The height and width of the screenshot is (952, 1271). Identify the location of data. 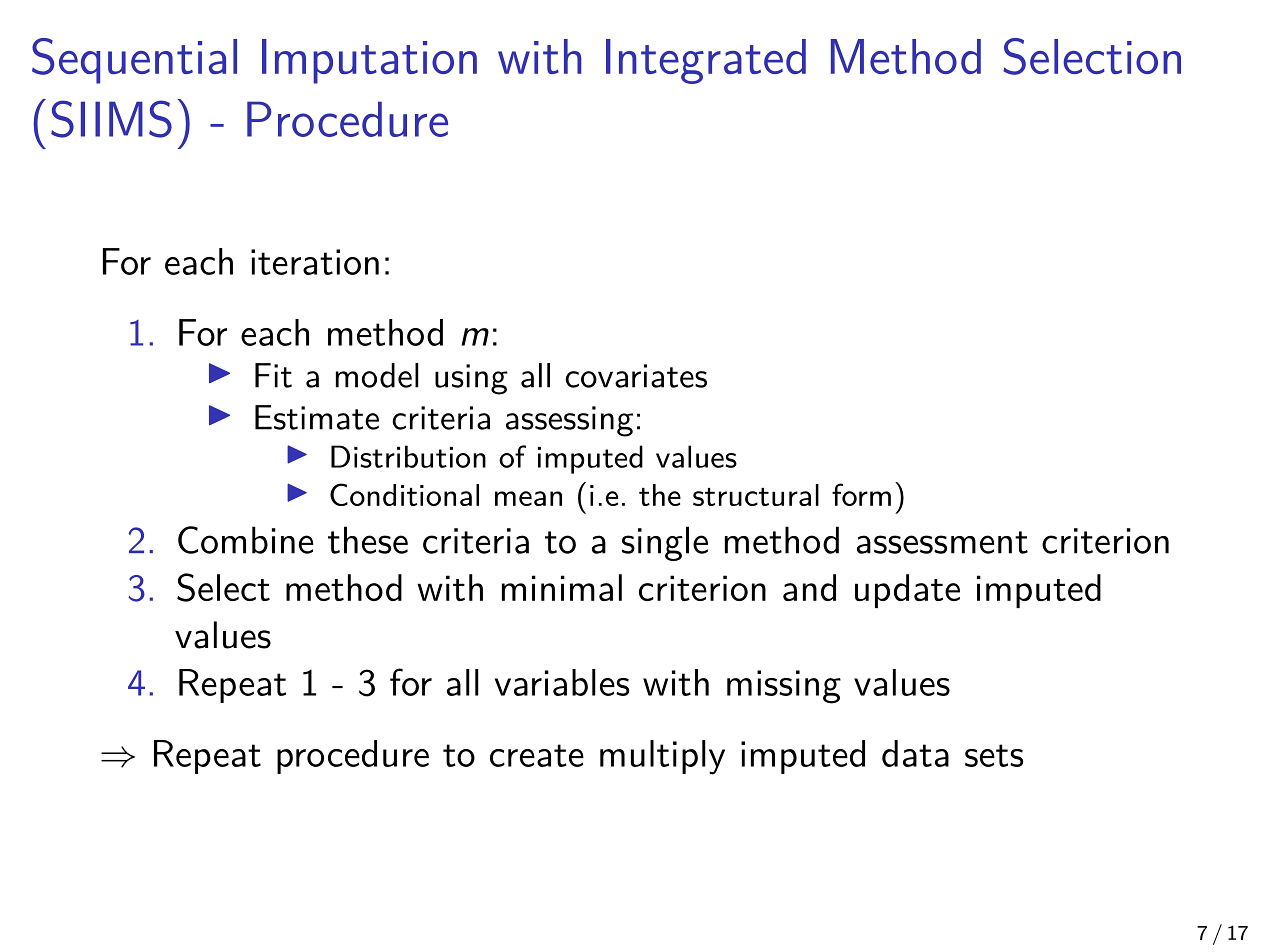
(915, 753).
